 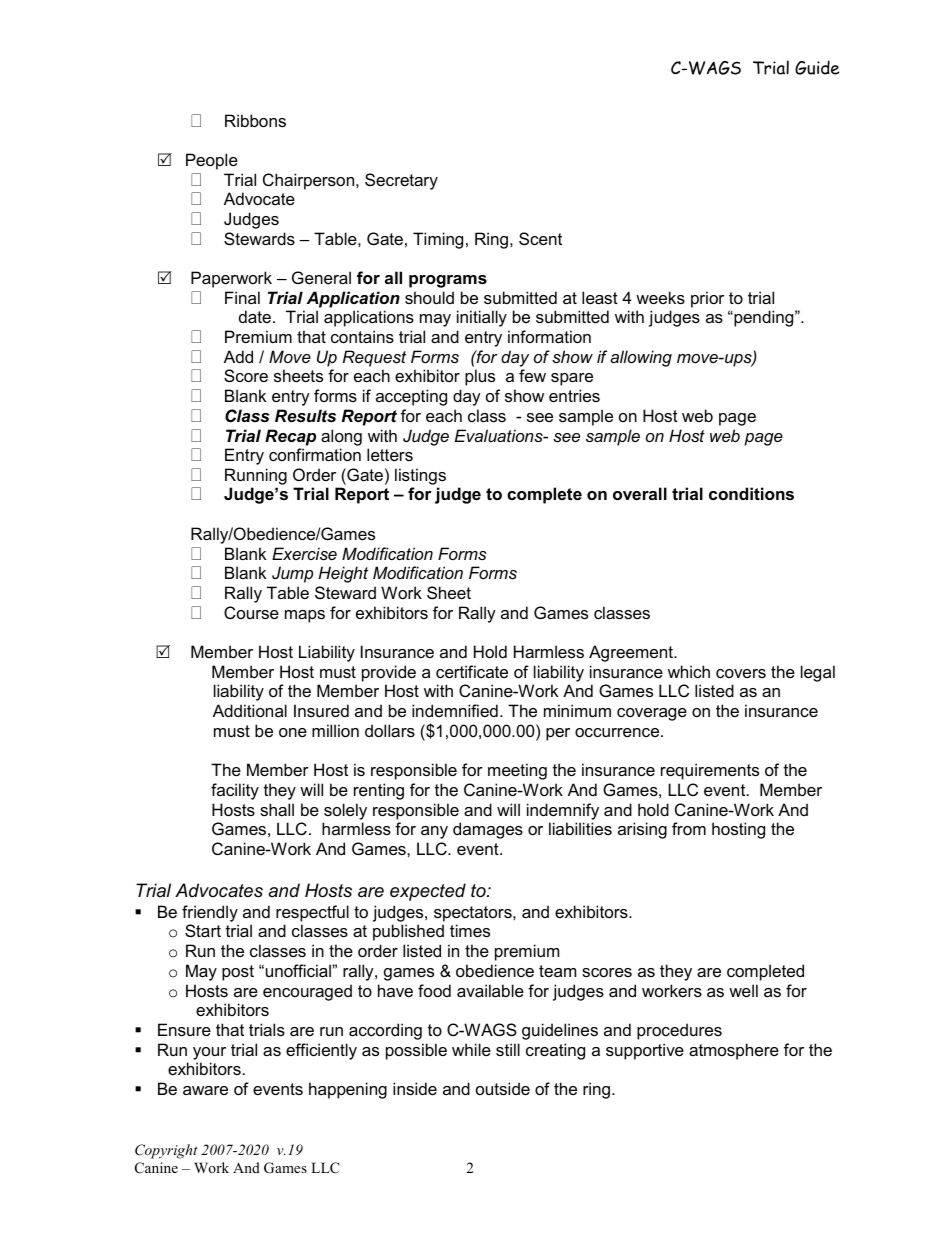 I want to click on listings, so click(x=420, y=476).
